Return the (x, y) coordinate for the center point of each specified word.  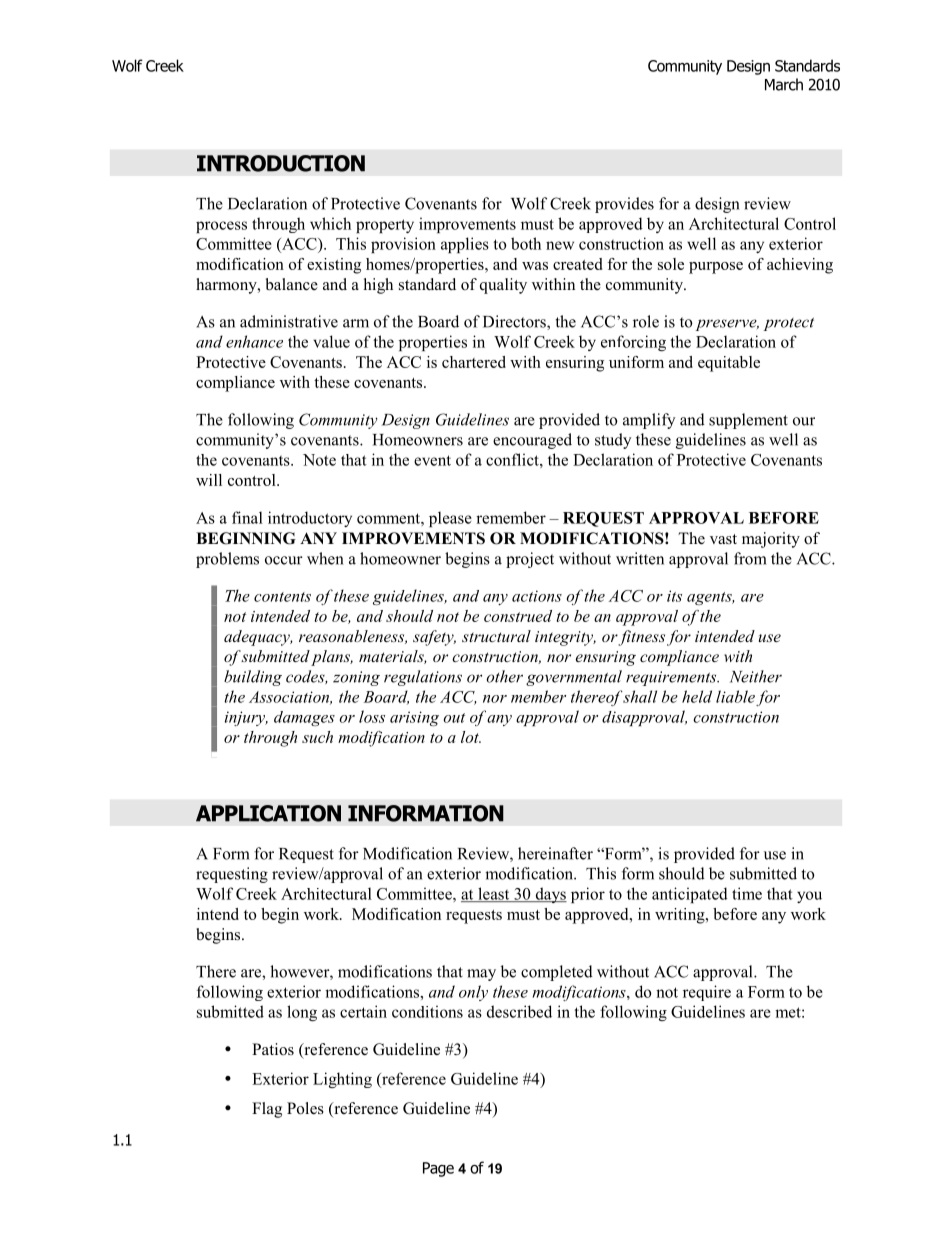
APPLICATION (268, 813)
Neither (756, 676)
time (747, 893)
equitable (729, 364)
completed (557, 973)
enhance (254, 341)
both (526, 243)
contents (282, 597)
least (494, 894)
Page (438, 1169)
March (784, 84)
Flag (267, 1110)
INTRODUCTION (281, 163)
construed (518, 616)
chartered (474, 362)
